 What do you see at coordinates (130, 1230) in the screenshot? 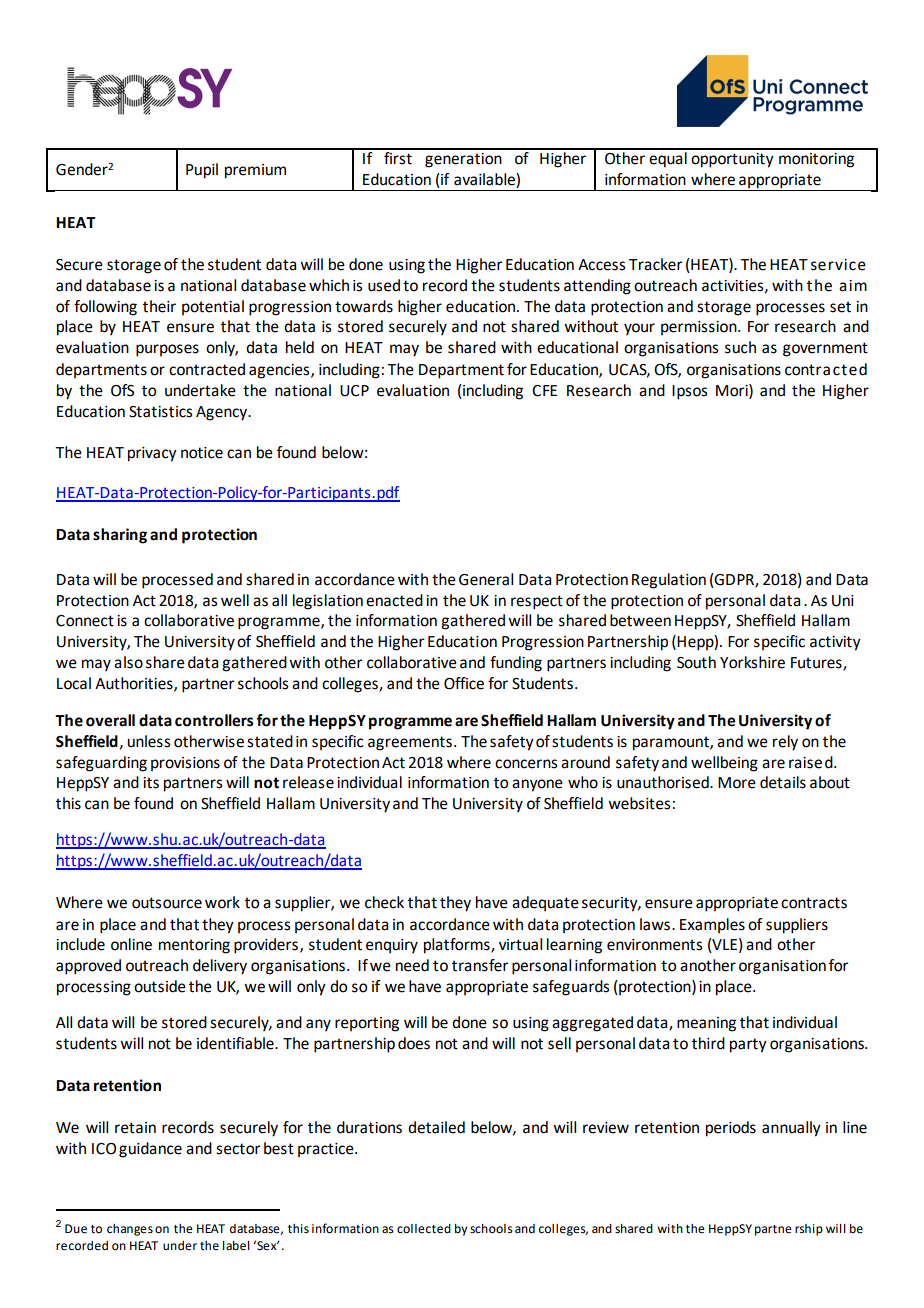
I see `changes` at bounding box center [130, 1230].
